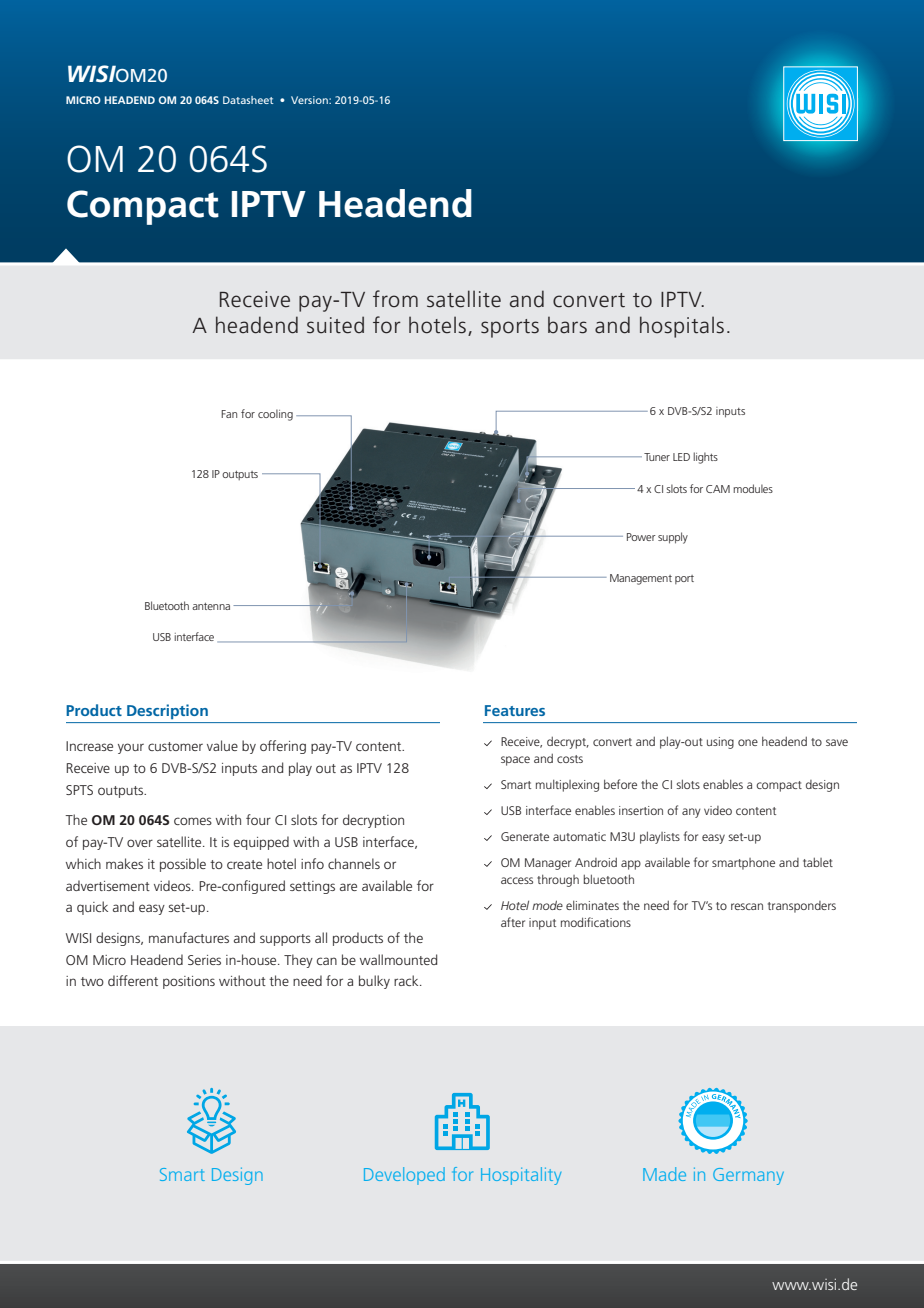  Describe the element at coordinates (515, 710) in the image. I see `Features` at that location.
